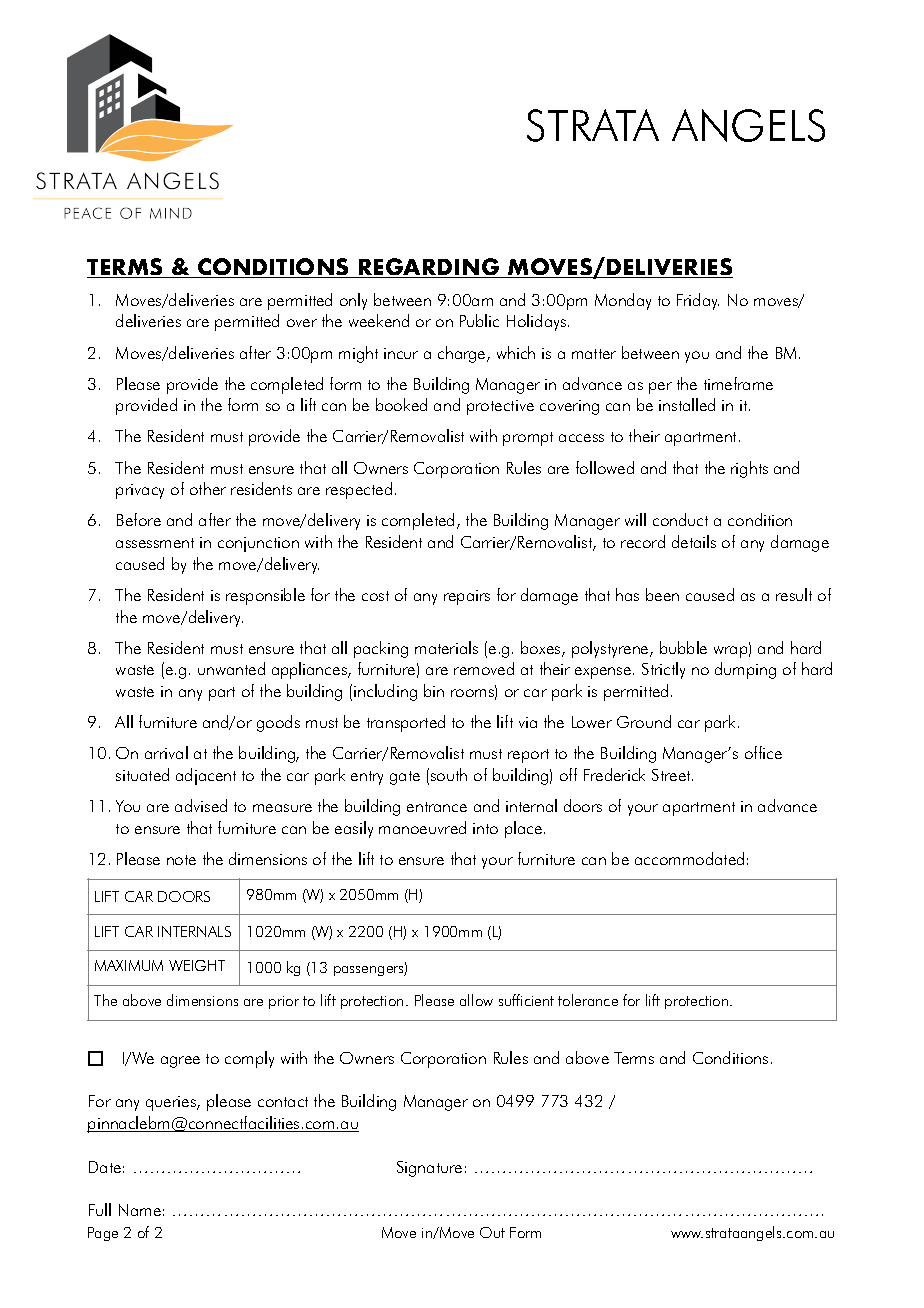 The image size is (924, 1308). I want to click on only, so click(353, 301).
